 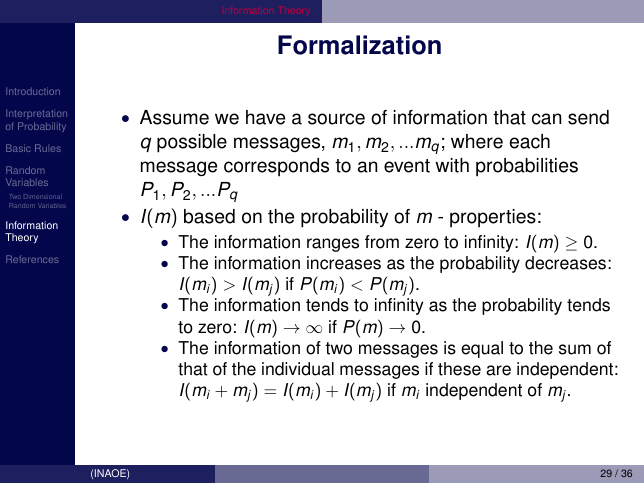 I want to click on send, so click(x=588, y=117).
